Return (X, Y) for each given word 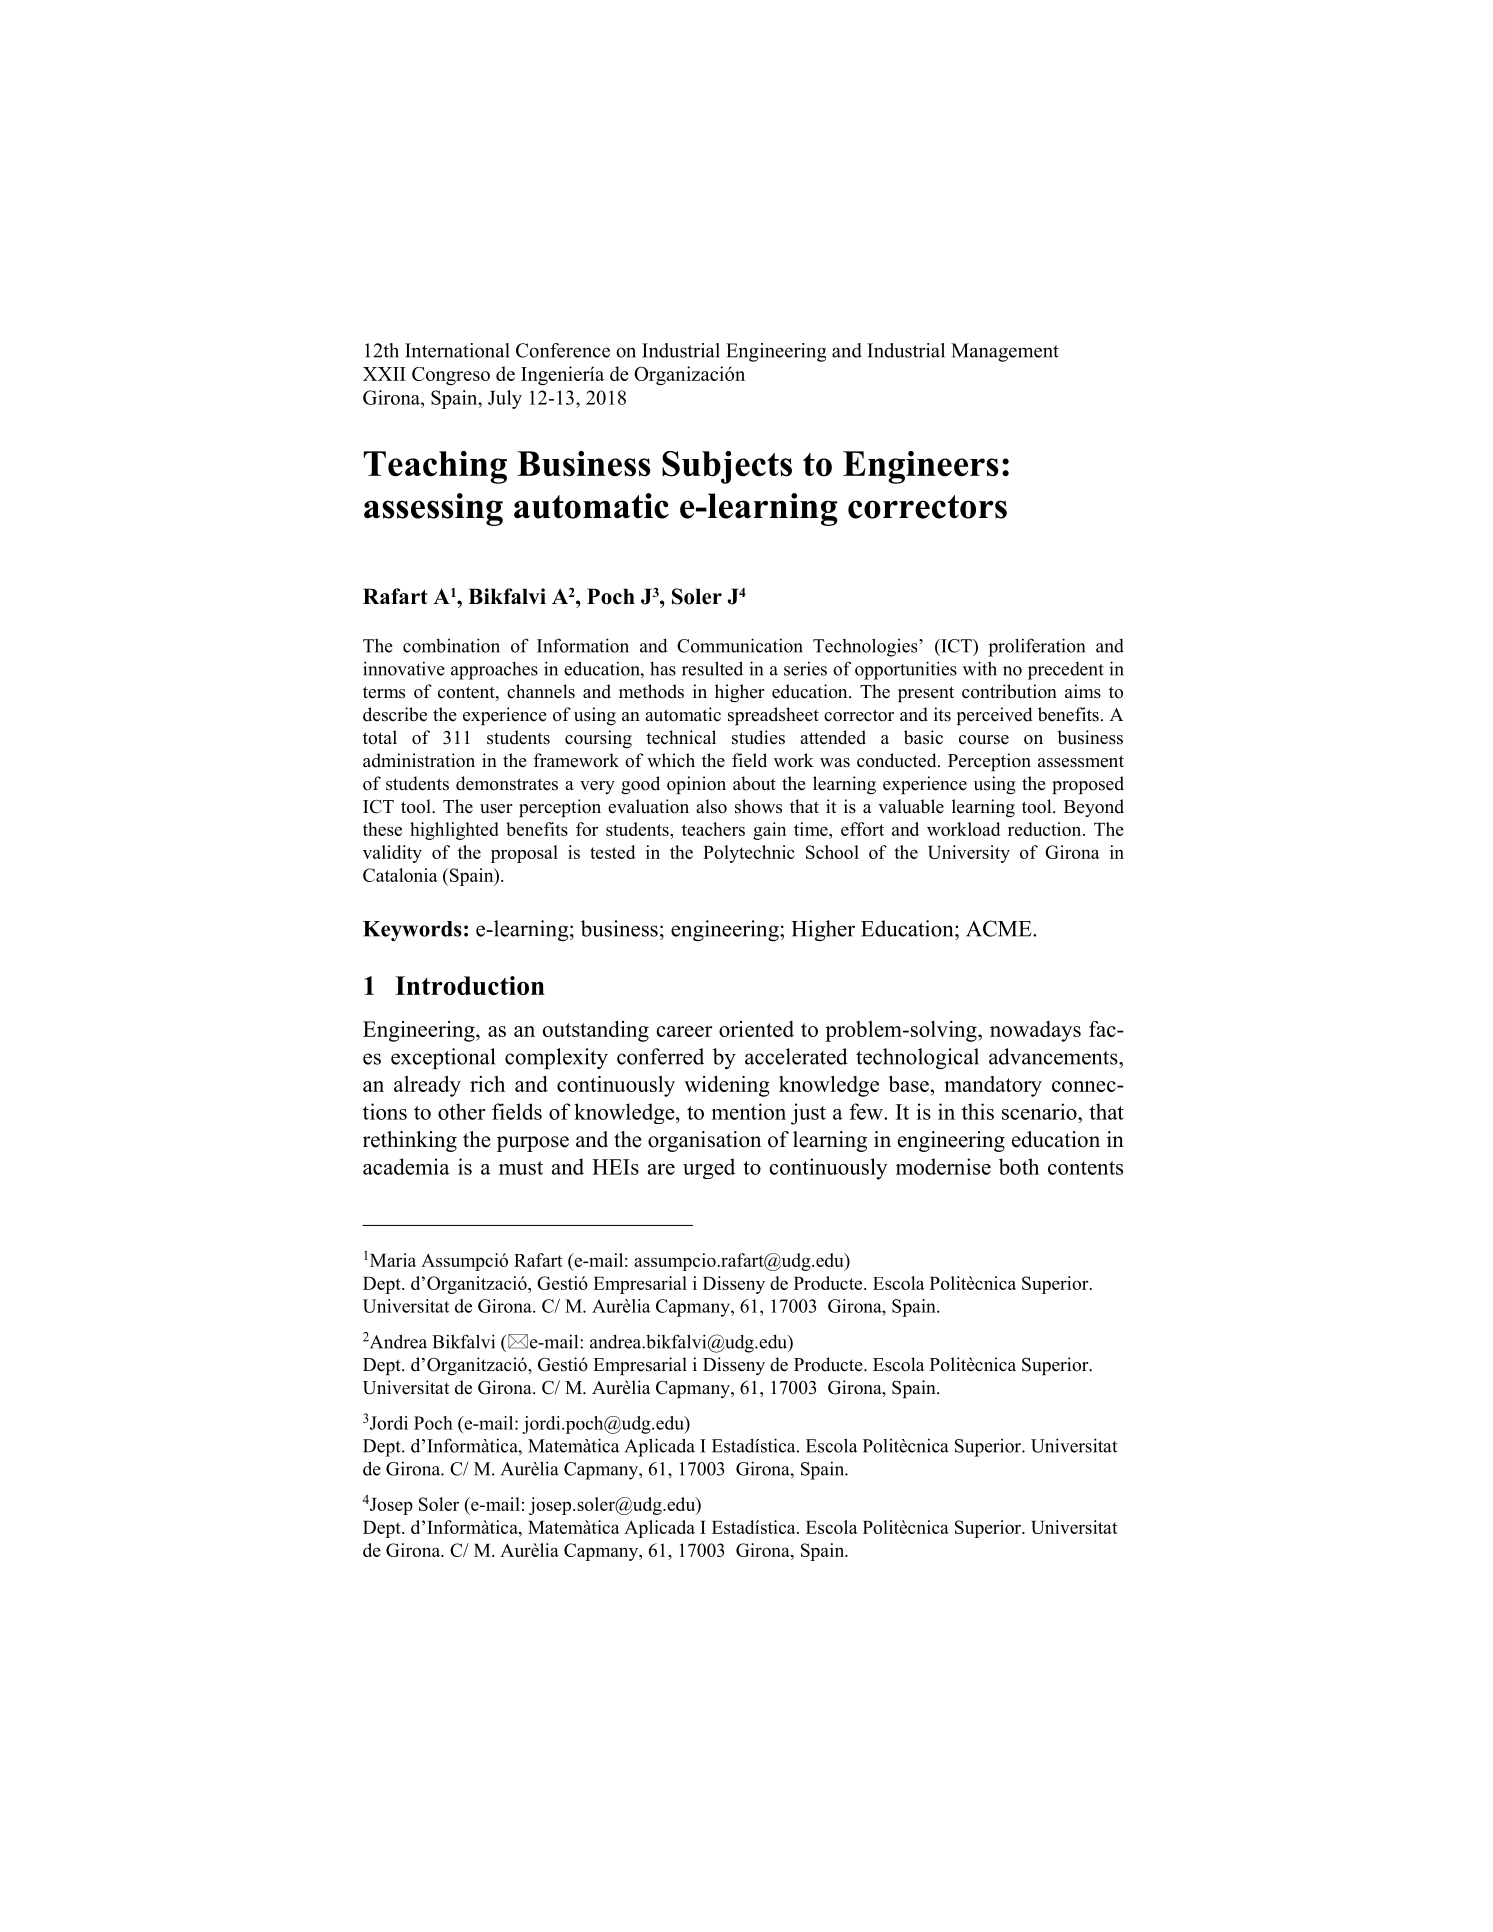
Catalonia (400, 875)
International (457, 350)
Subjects (727, 467)
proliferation (1036, 647)
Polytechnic (749, 854)
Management (1005, 352)
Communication (740, 645)
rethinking (410, 1141)
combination (451, 645)
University (969, 854)
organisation (704, 1141)
